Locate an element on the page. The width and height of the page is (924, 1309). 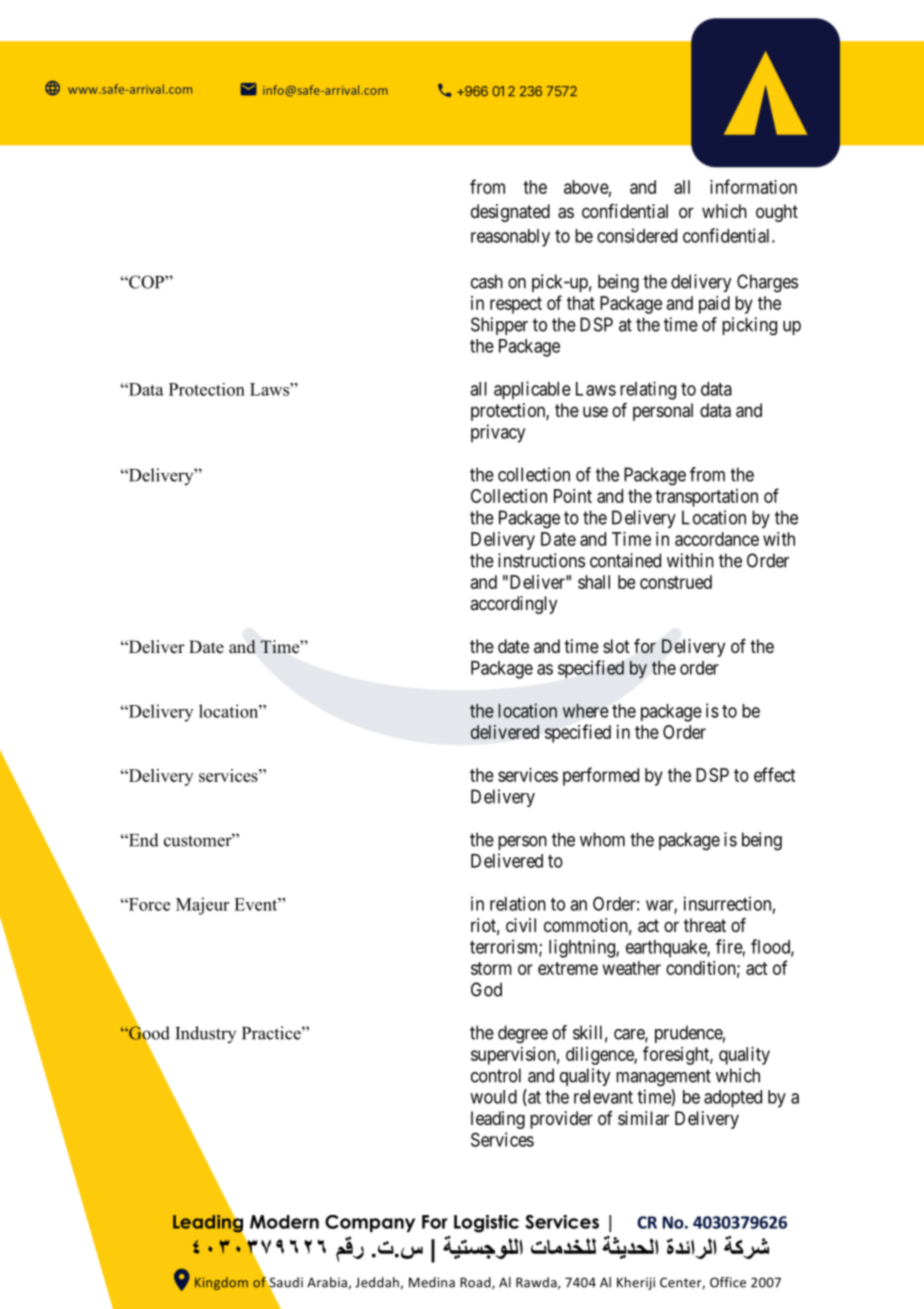
cash is located at coordinates (487, 281).
